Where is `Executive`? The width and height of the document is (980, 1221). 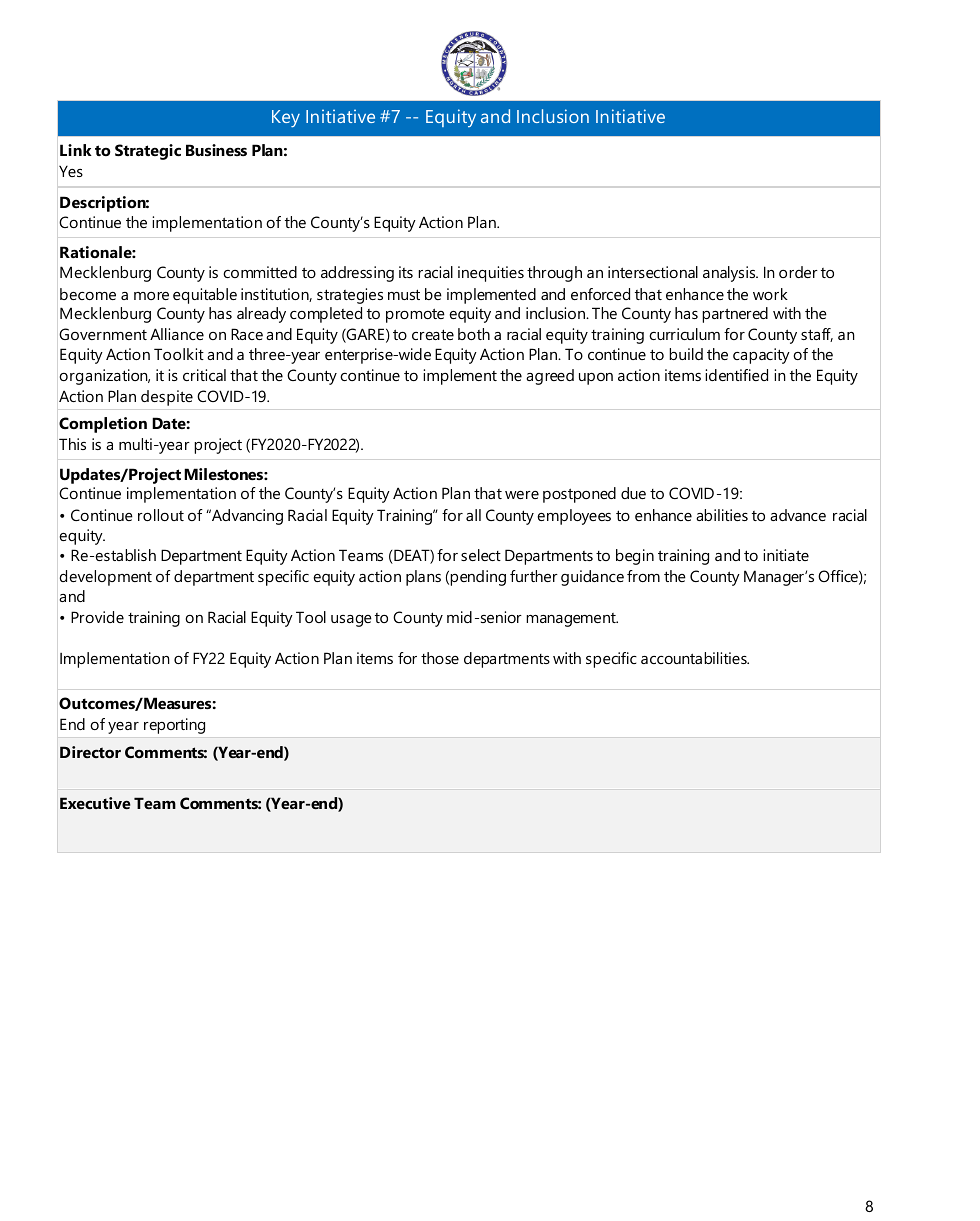
Executive is located at coordinates (95, 803).
